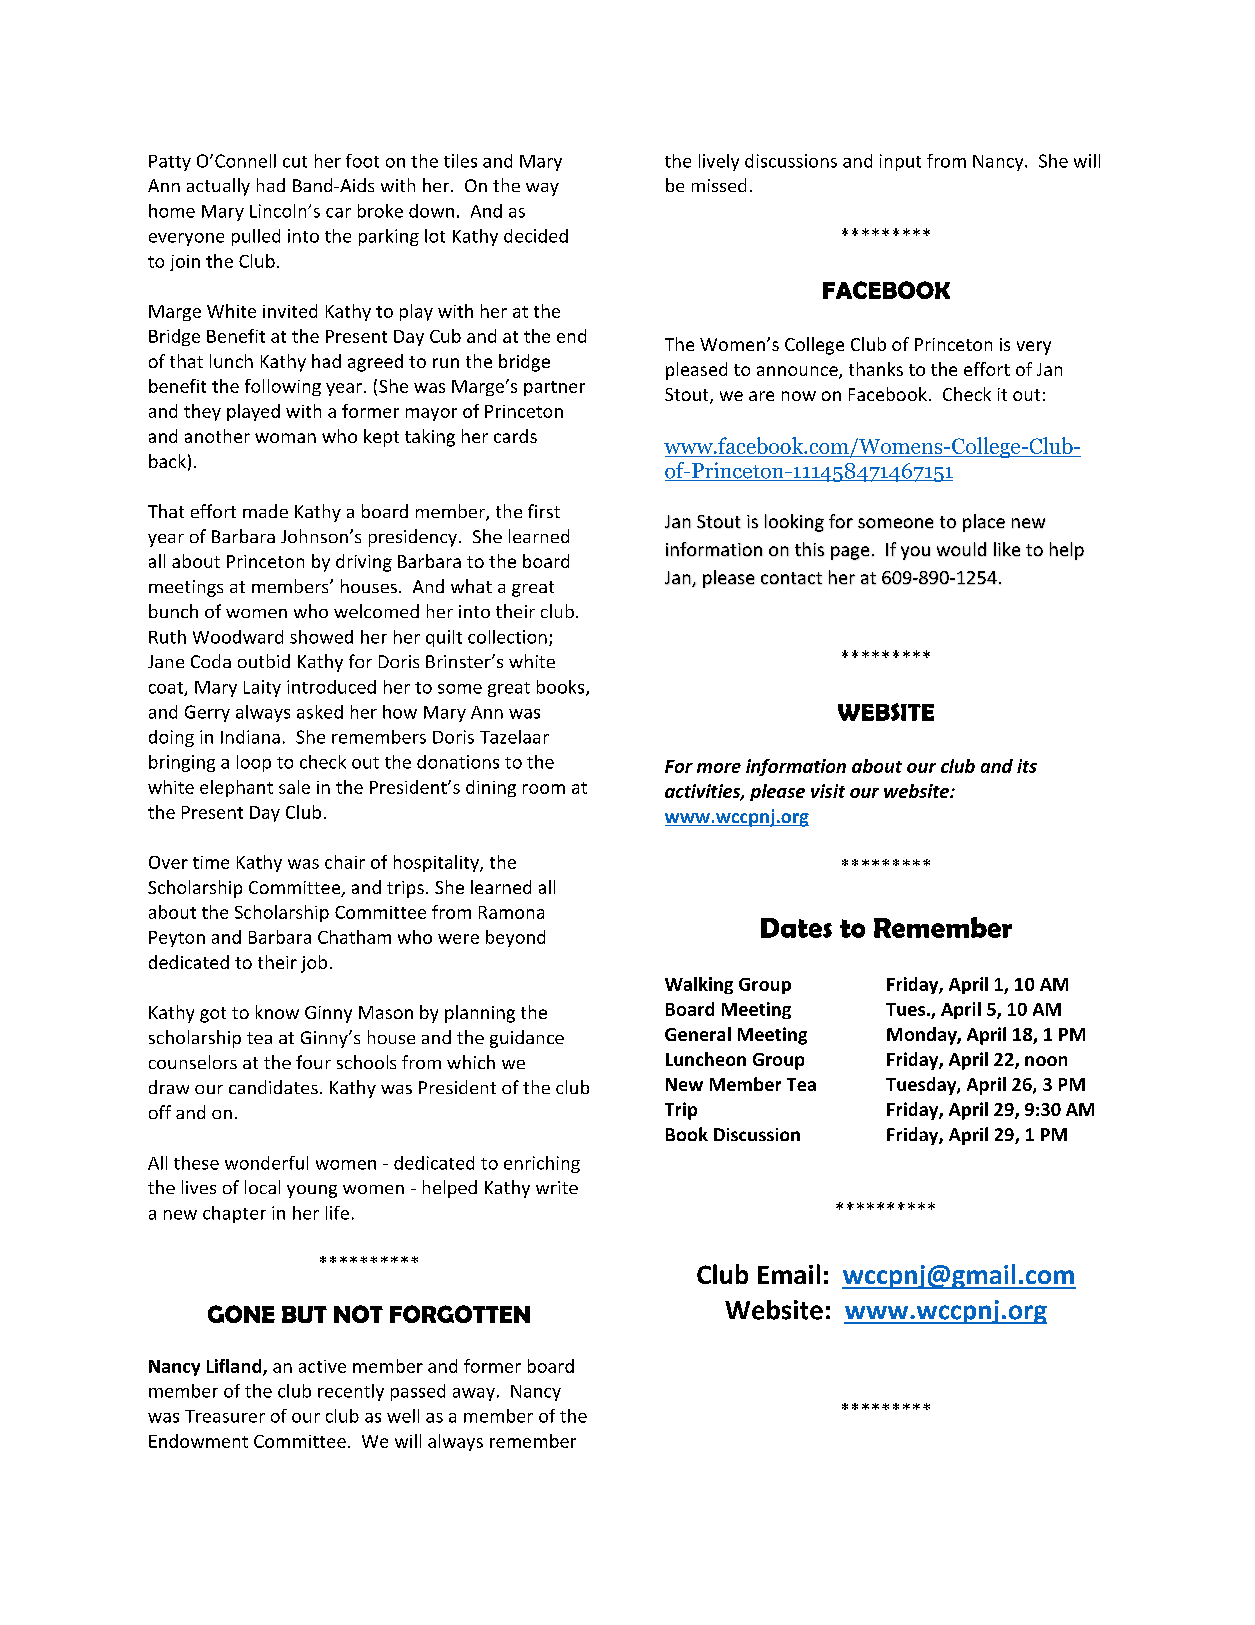  I want to click on enriching, so click(542, 1164).
